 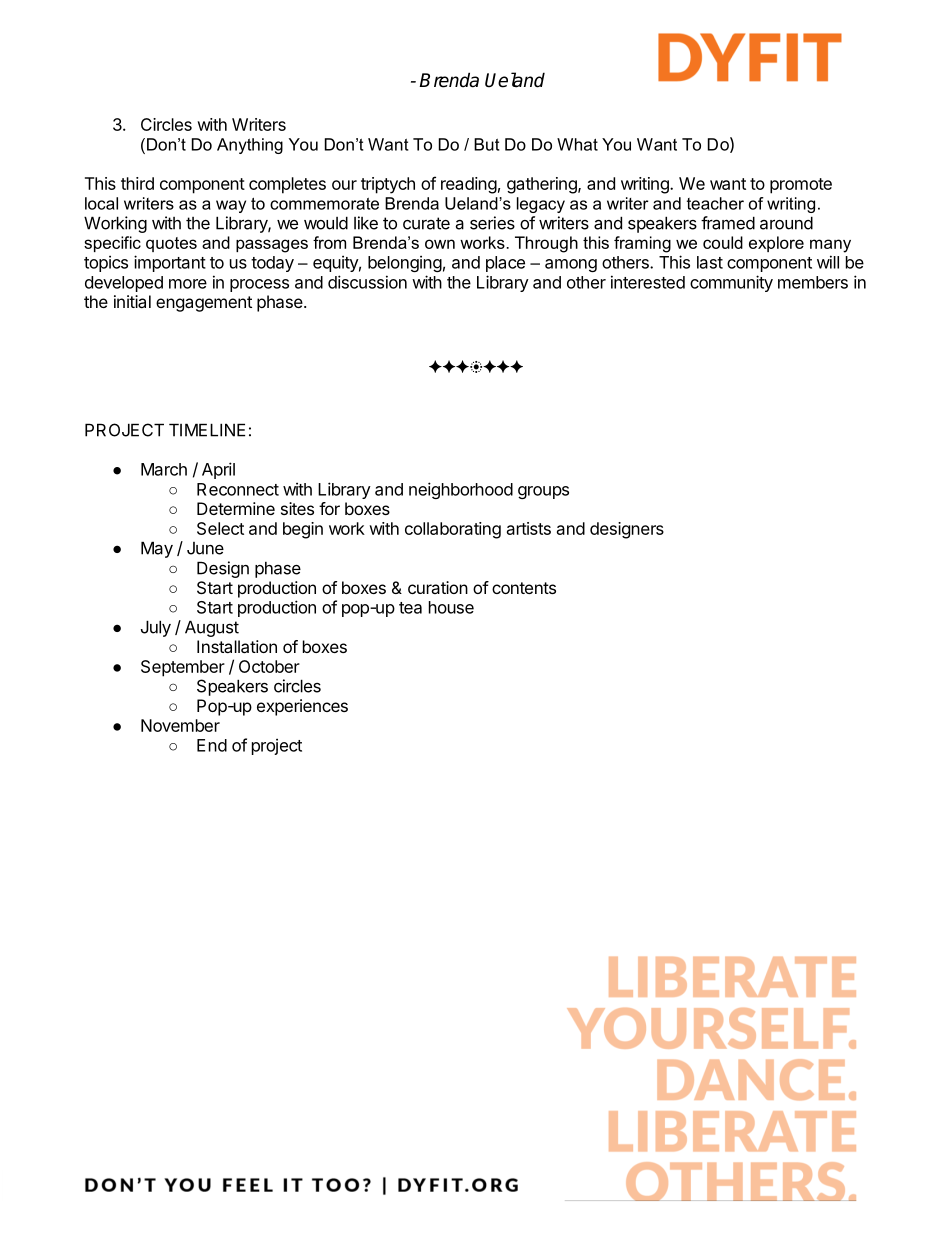 I want to click on discussion, so click(x=367, y=282).
